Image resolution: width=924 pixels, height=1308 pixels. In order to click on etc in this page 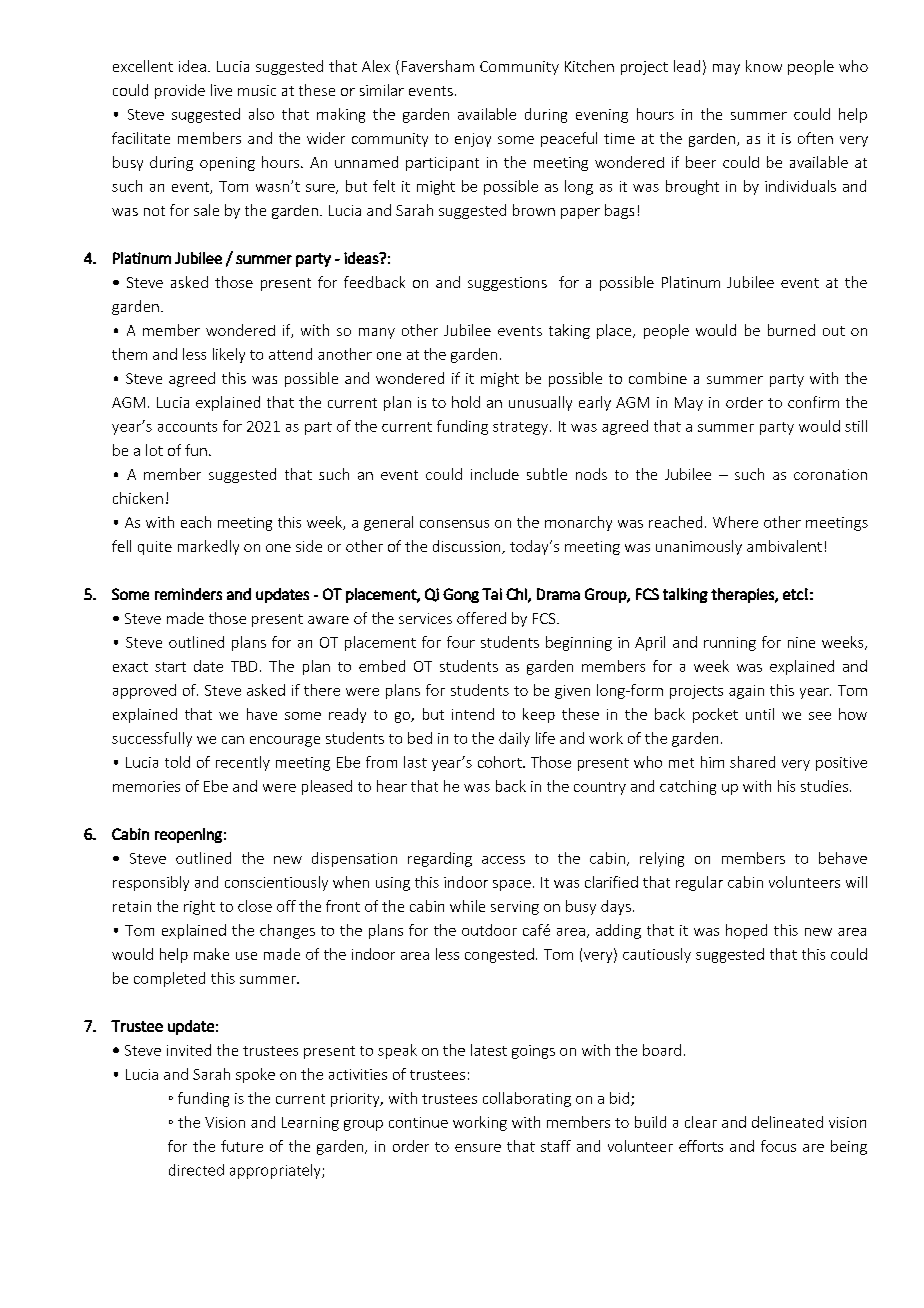, I will do `click(793, 594)`.
